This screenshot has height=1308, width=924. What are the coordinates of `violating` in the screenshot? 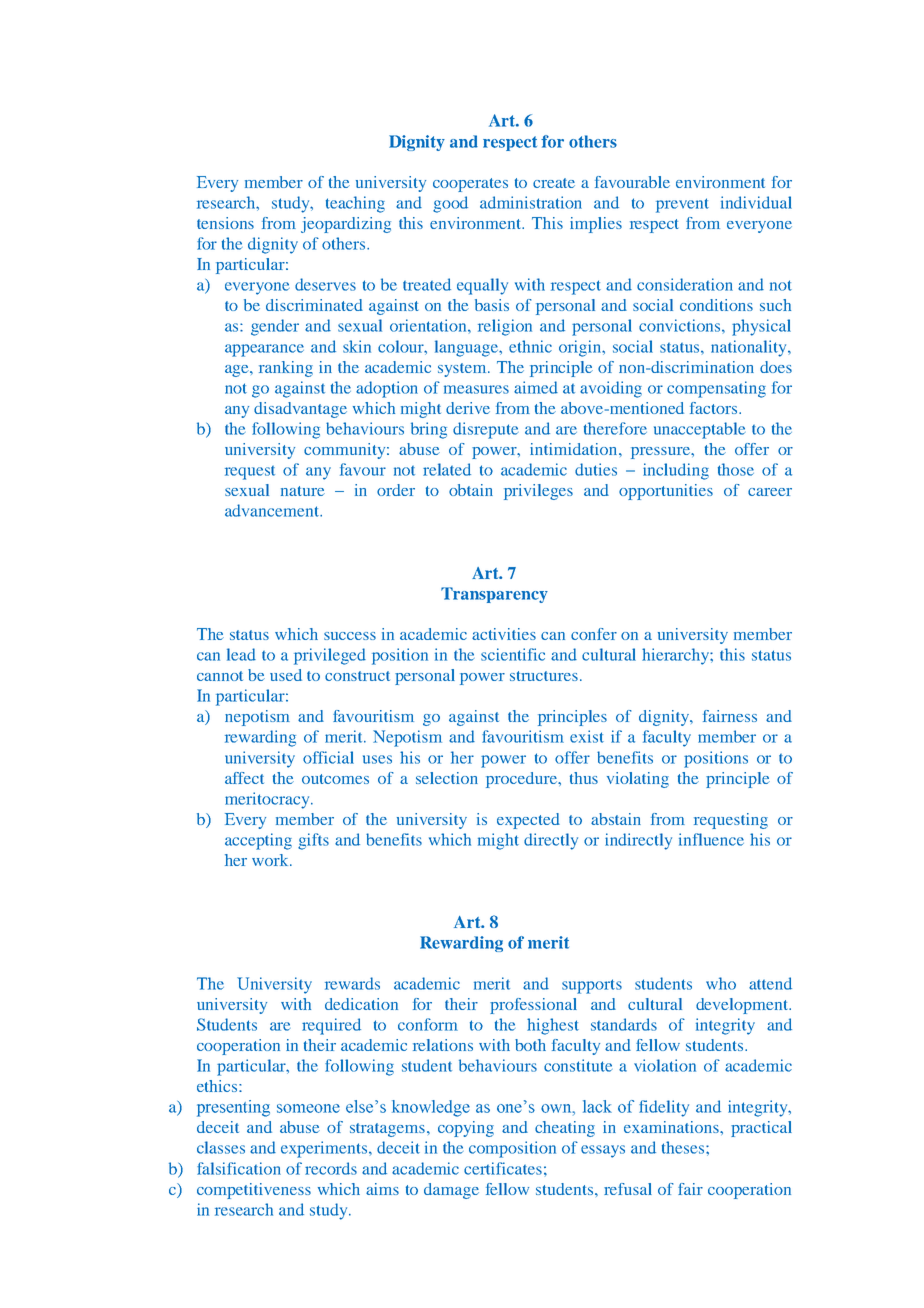 It's located at (638, 780).
